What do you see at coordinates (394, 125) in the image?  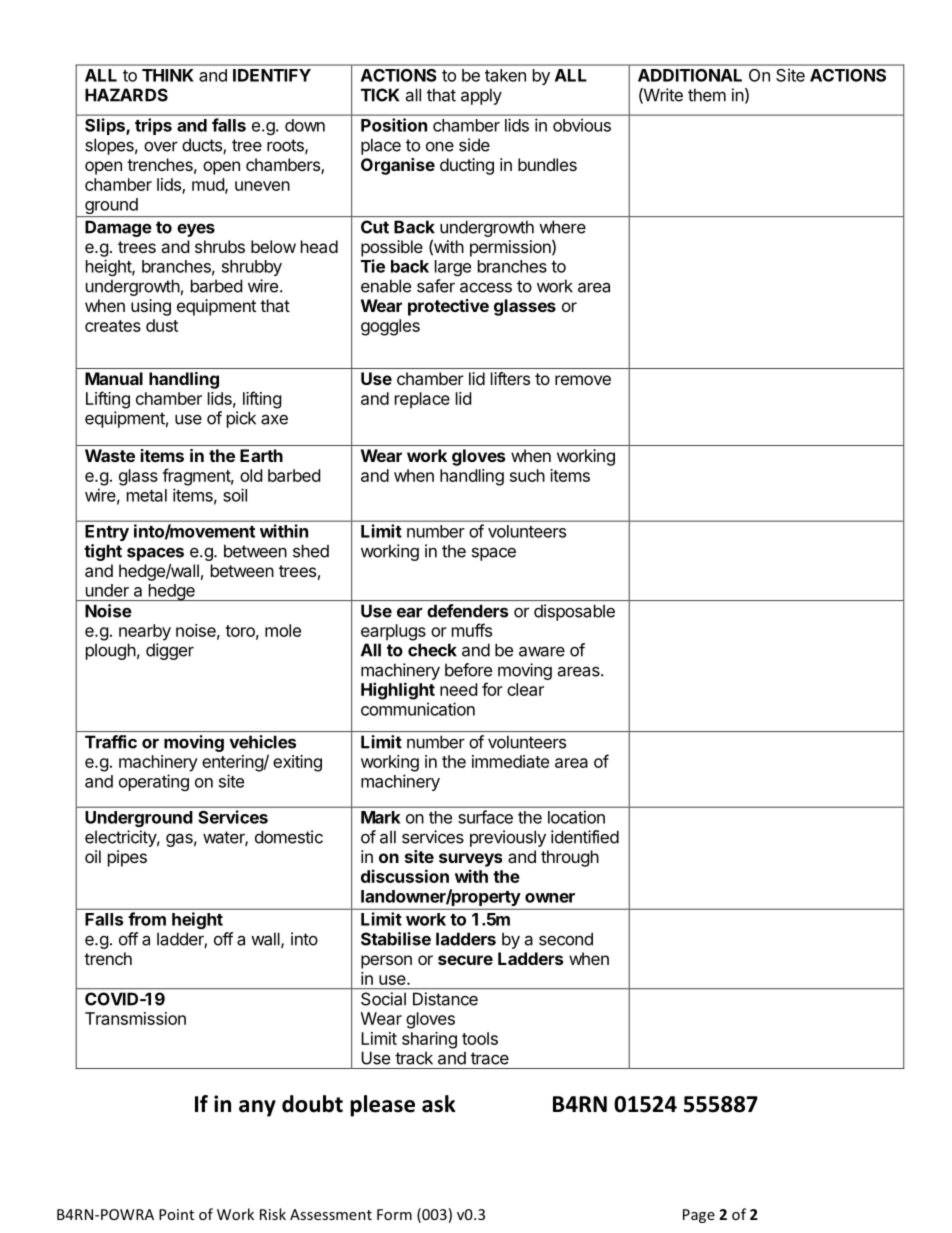 I see `Position` at bounding box center [394, 125].
